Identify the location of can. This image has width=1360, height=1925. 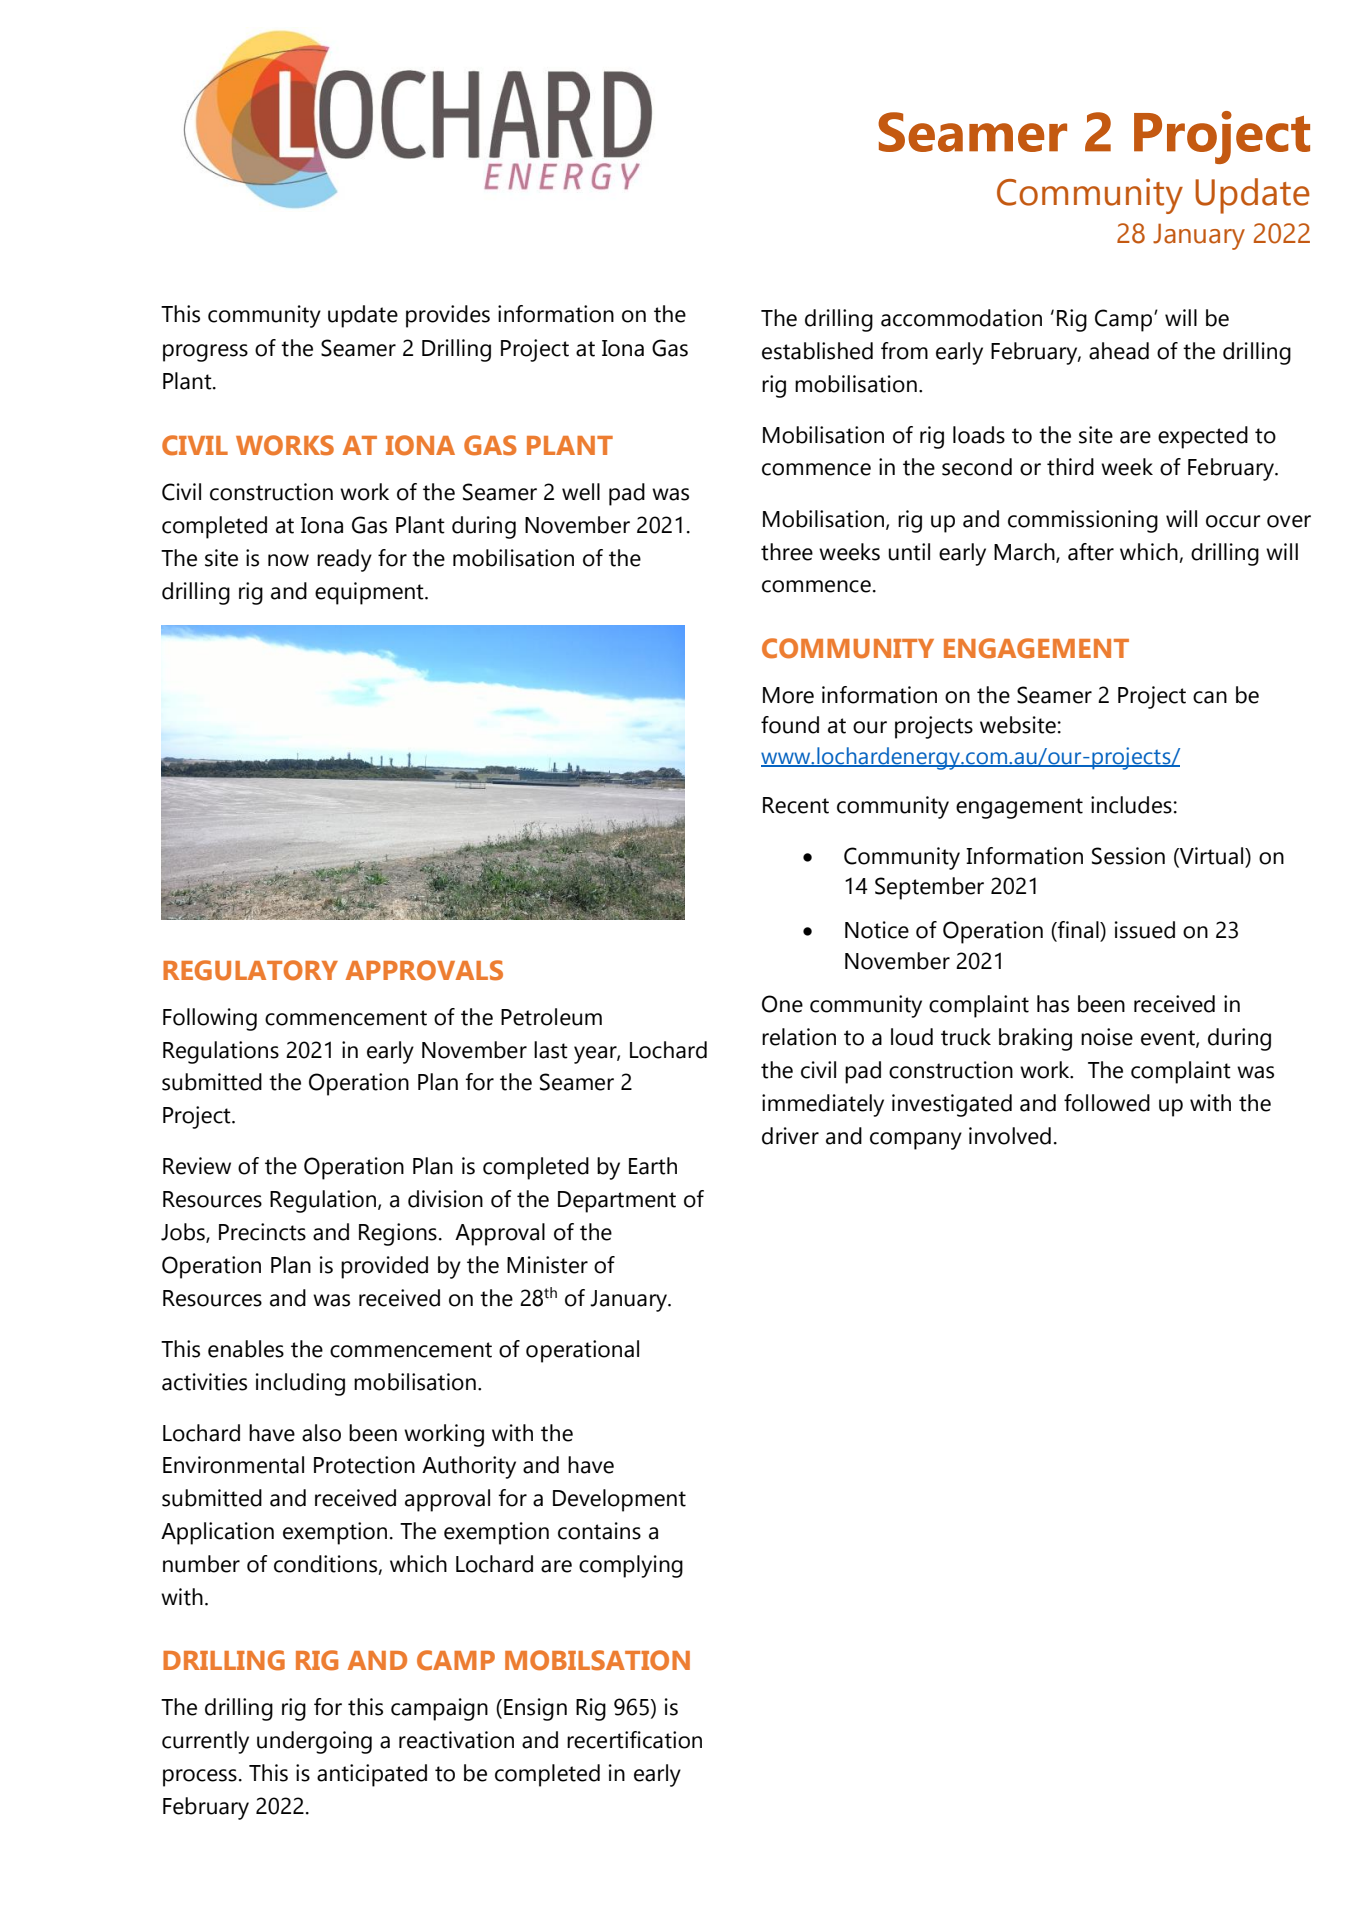
(1210, 697).
